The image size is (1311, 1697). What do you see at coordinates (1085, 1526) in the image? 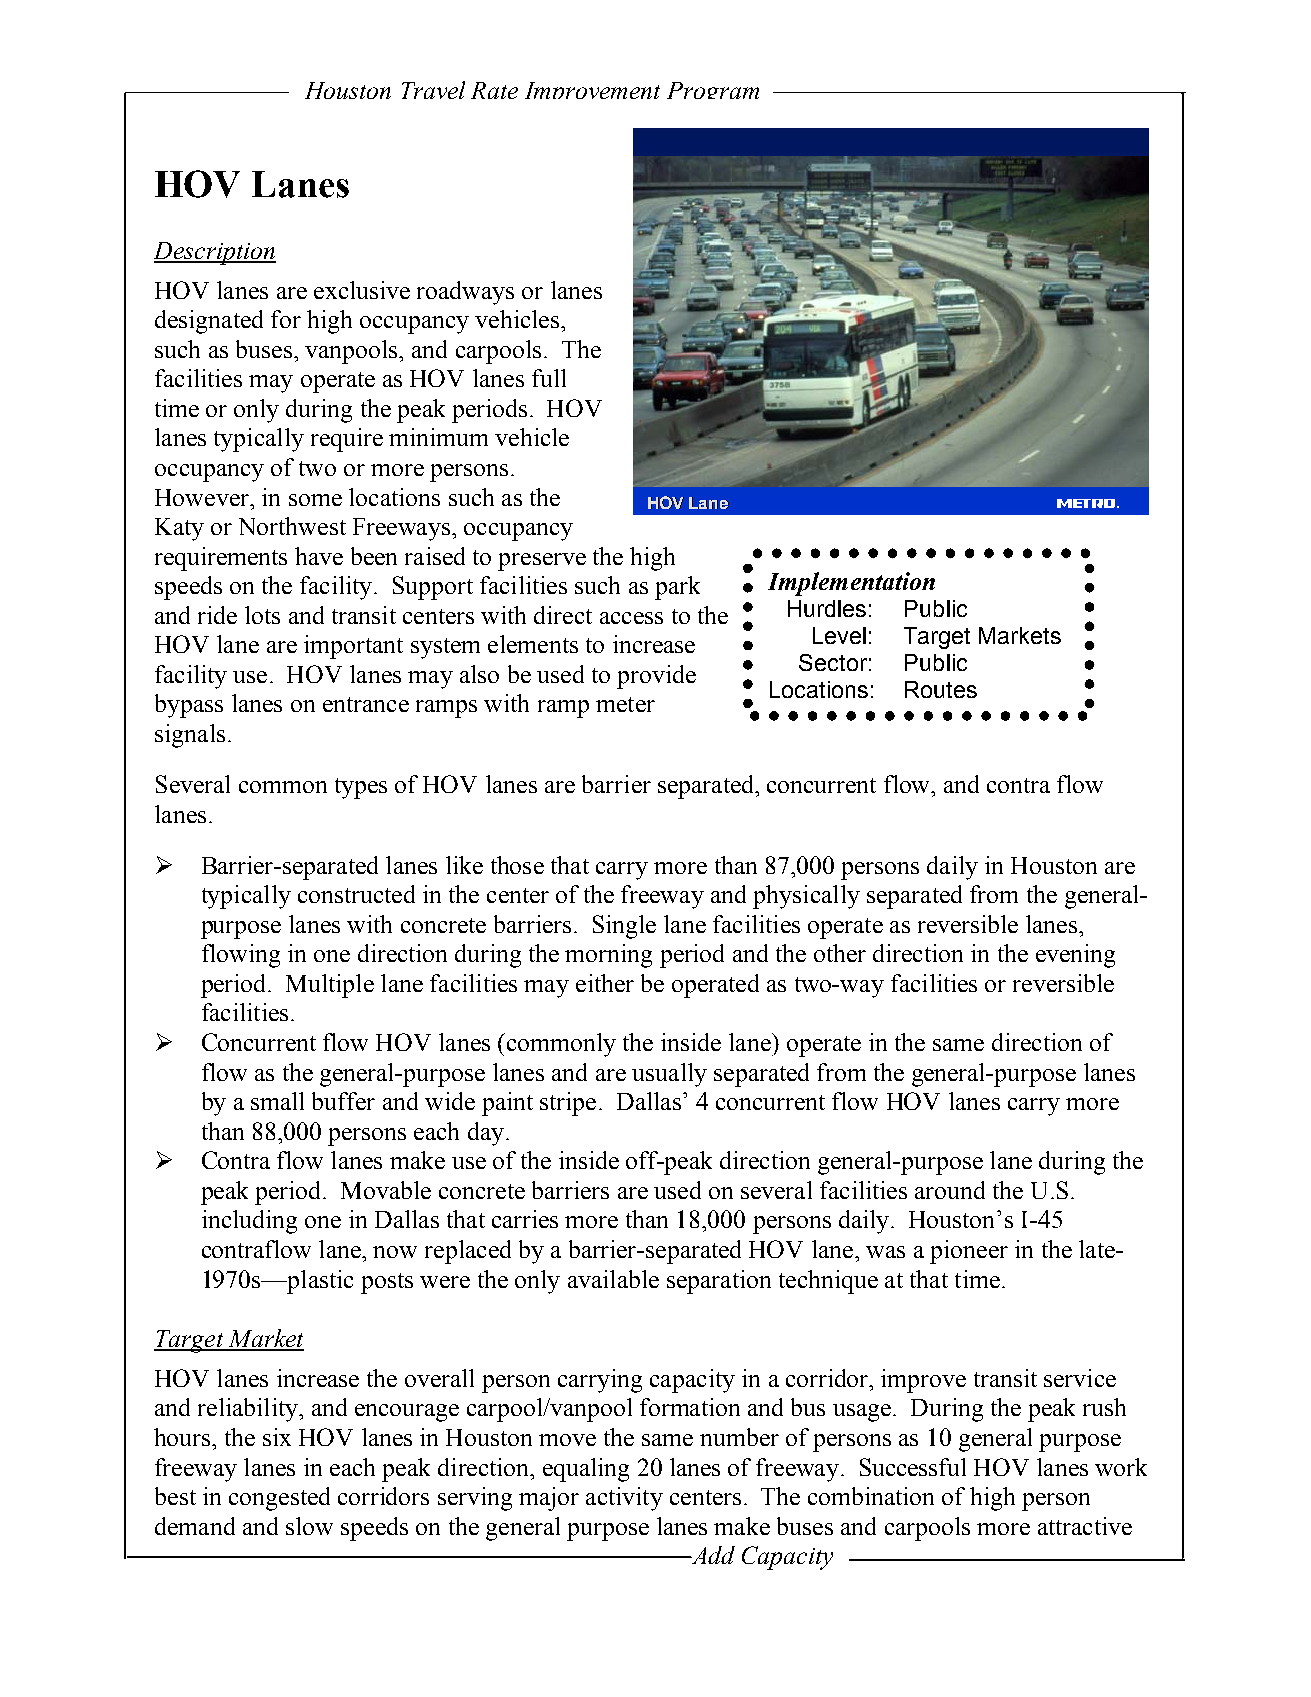
I see `attractive` at bounding box center [1085, 1526].
